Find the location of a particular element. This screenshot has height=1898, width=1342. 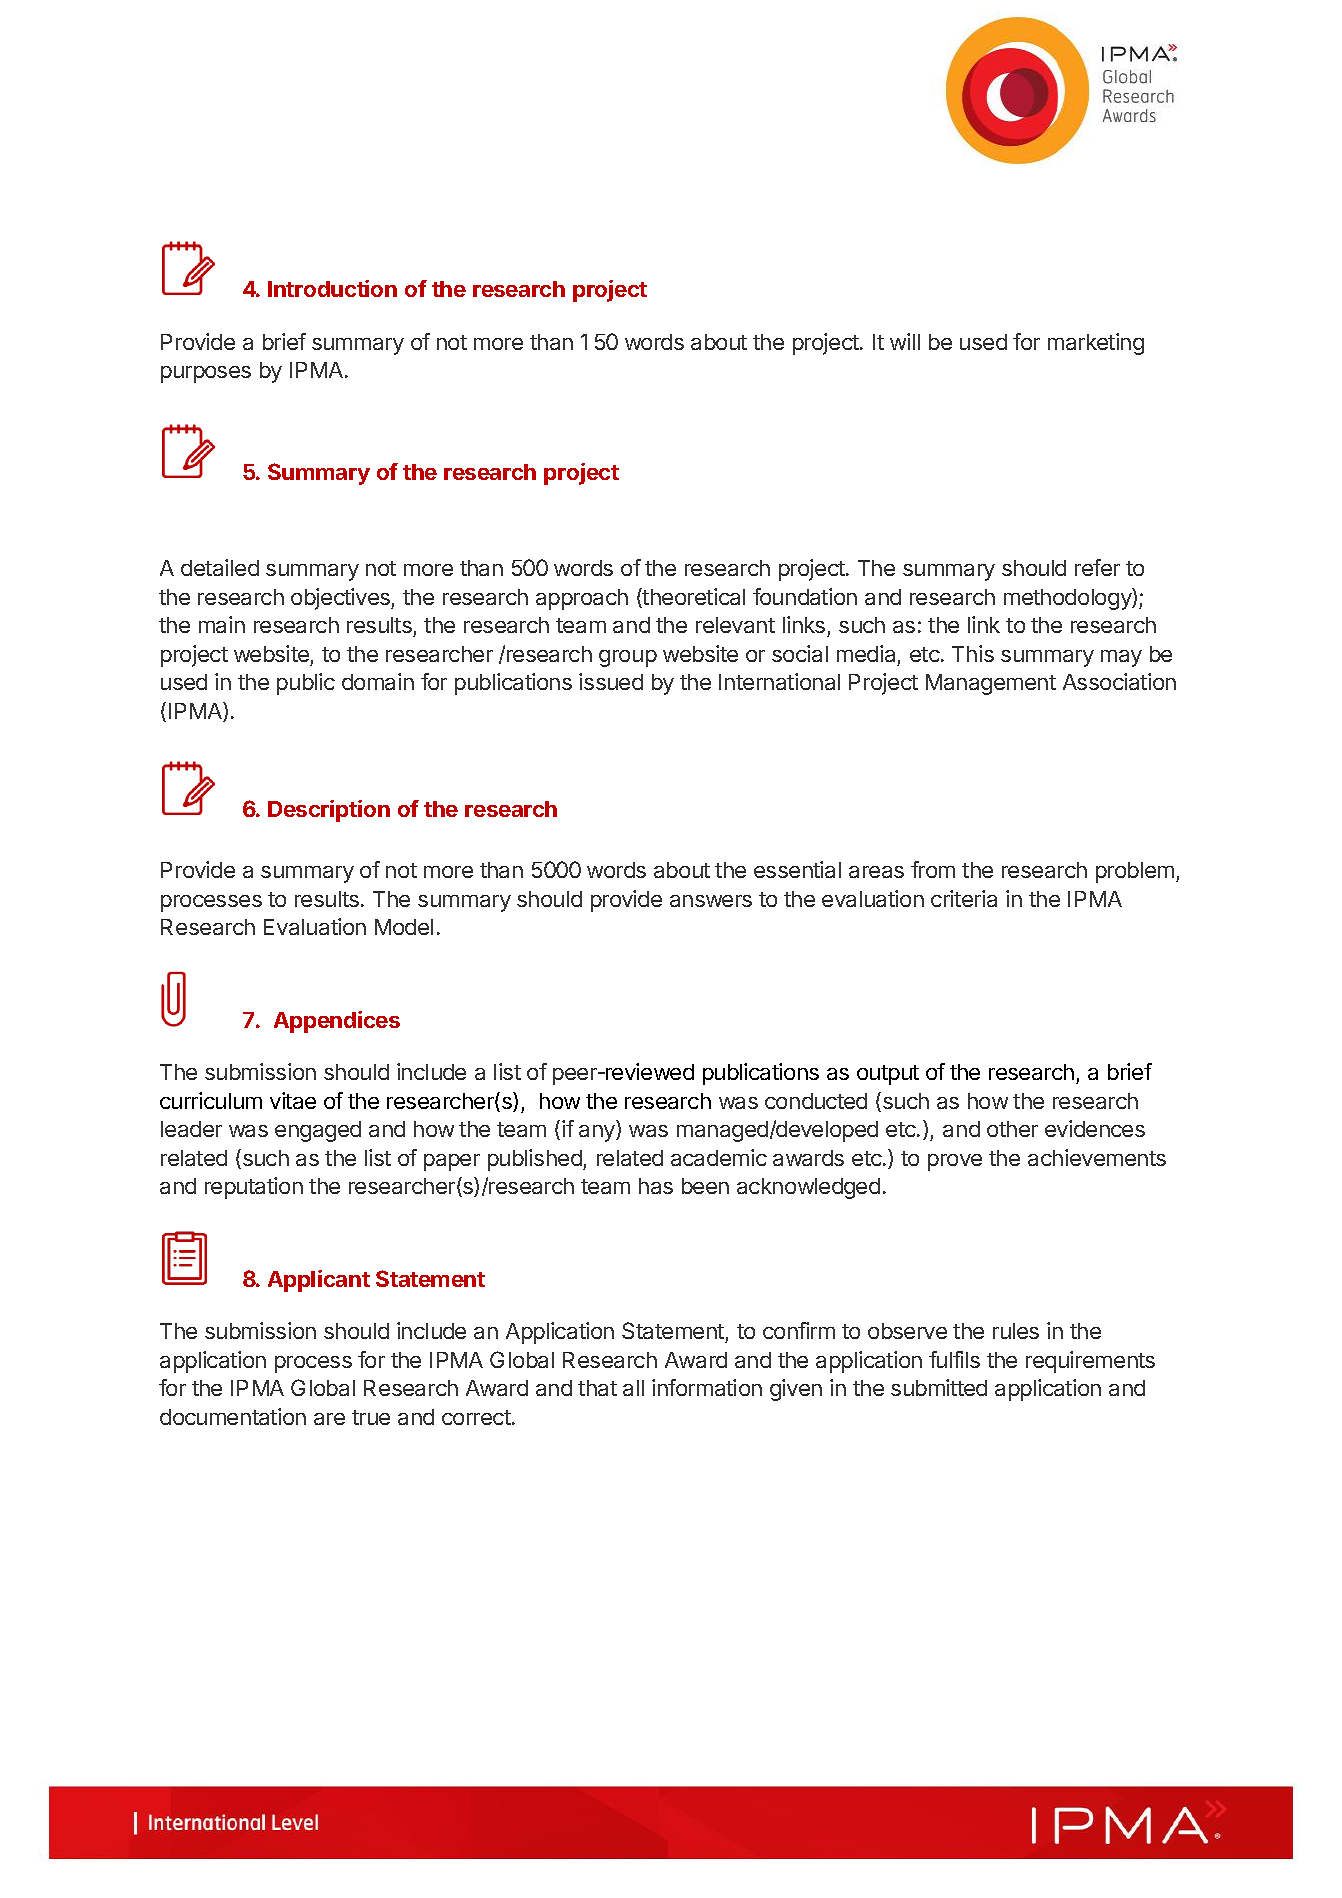

marketing is located at coordinates (1096, 344).
